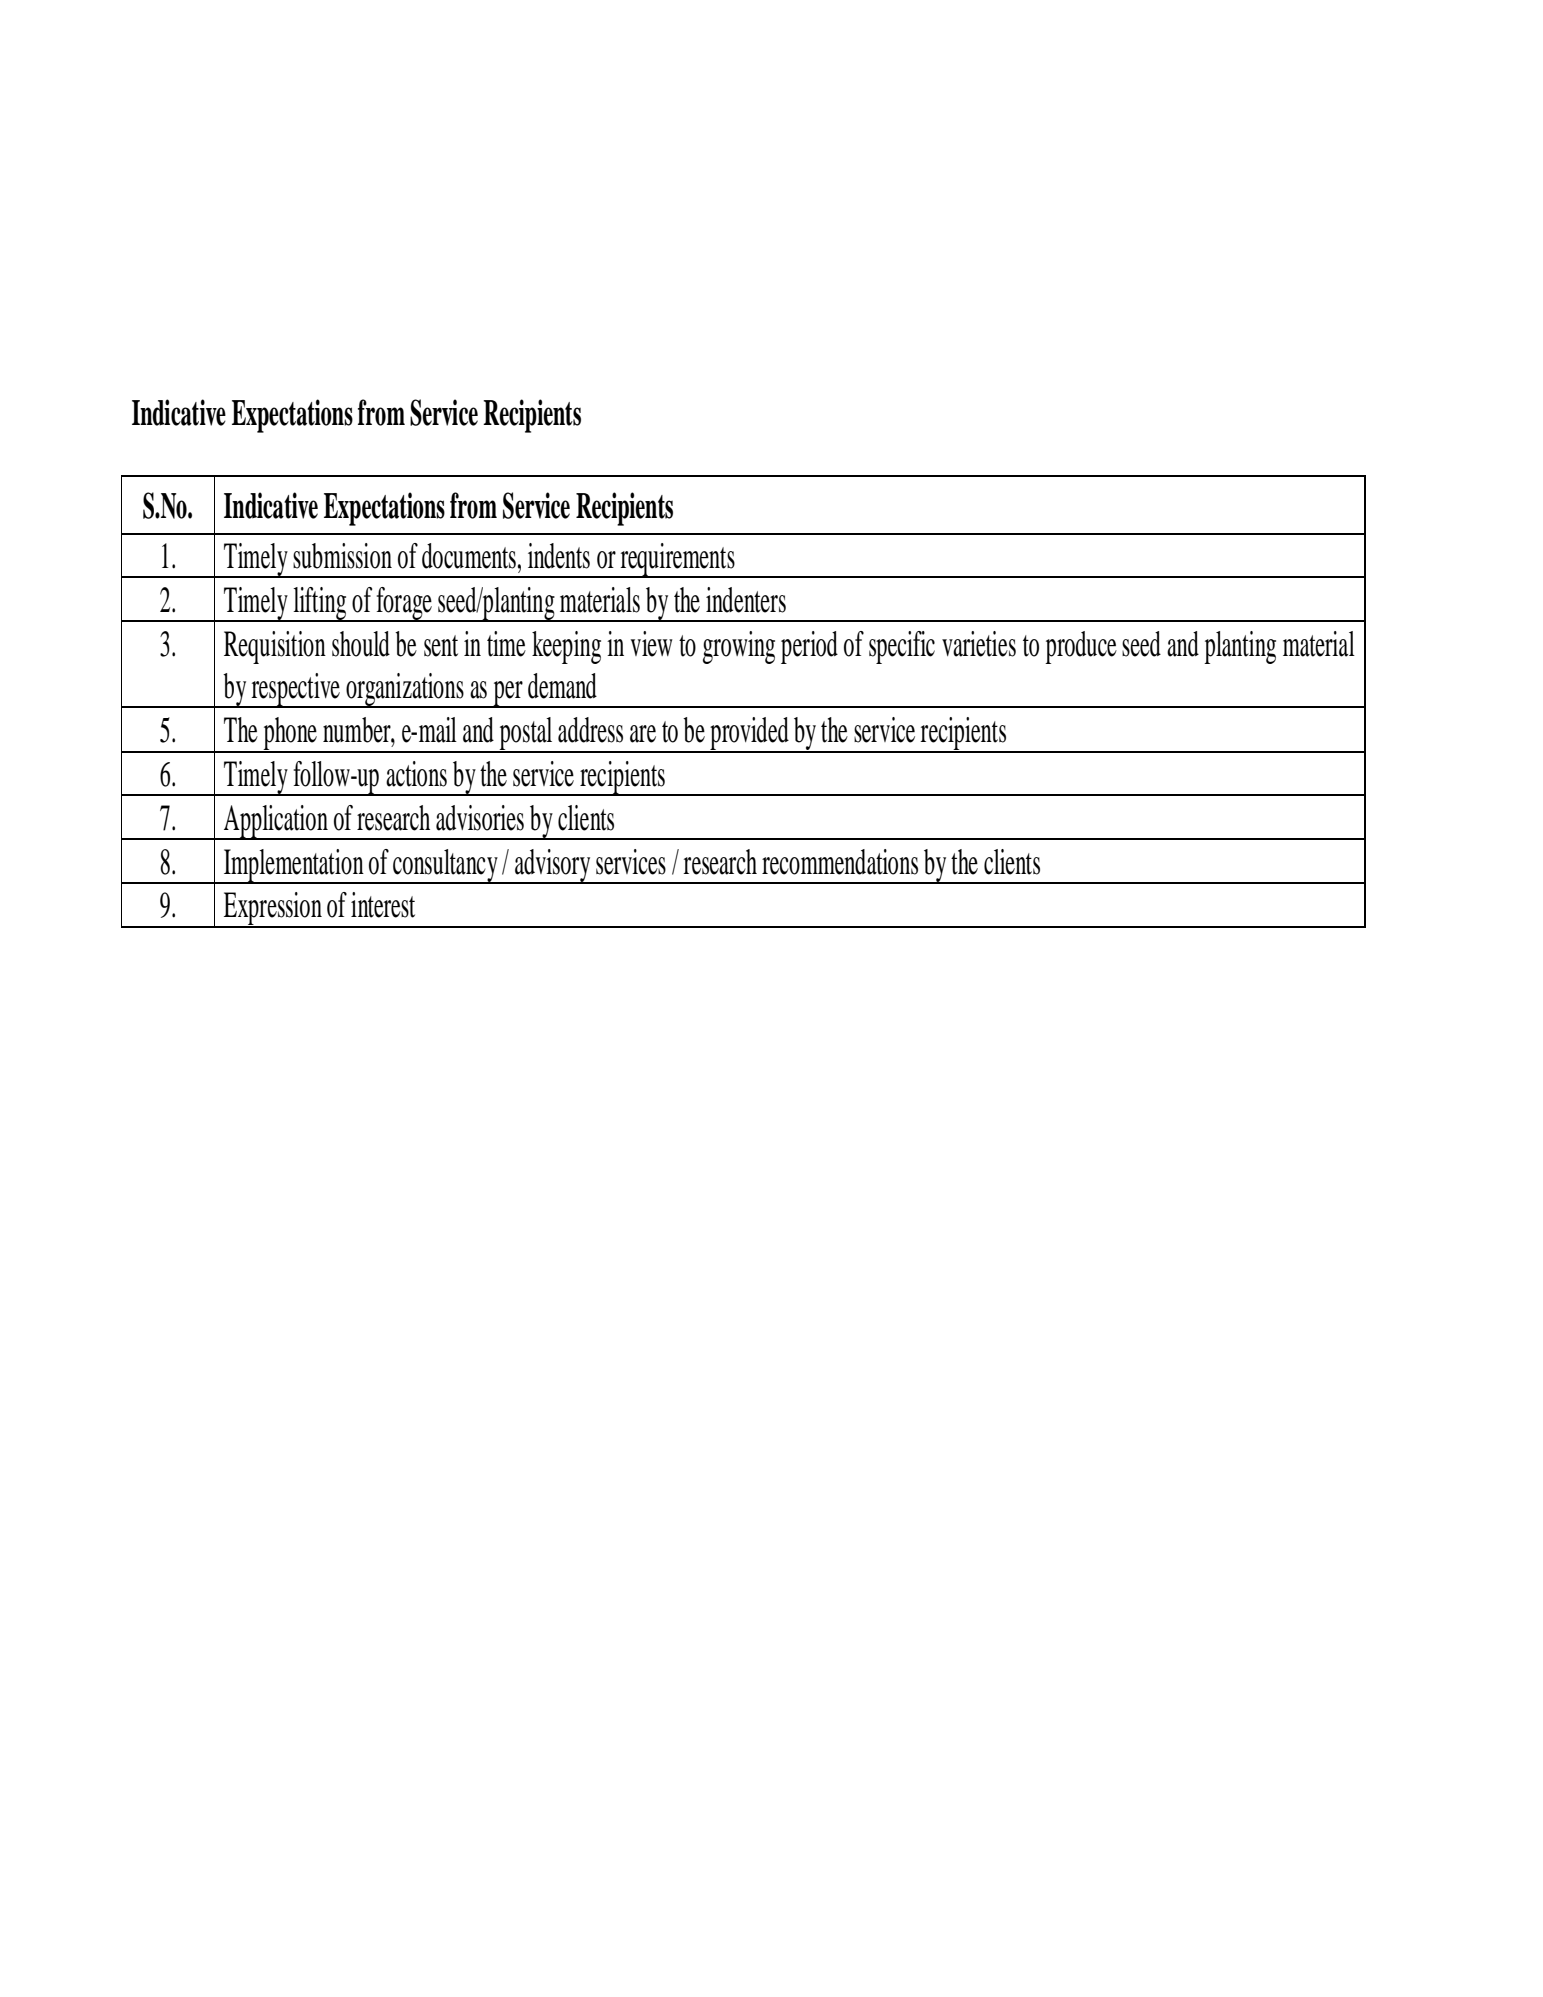 This screenshot has height=1997, width=1543. I want to click on varieties, so click(979, 644).
